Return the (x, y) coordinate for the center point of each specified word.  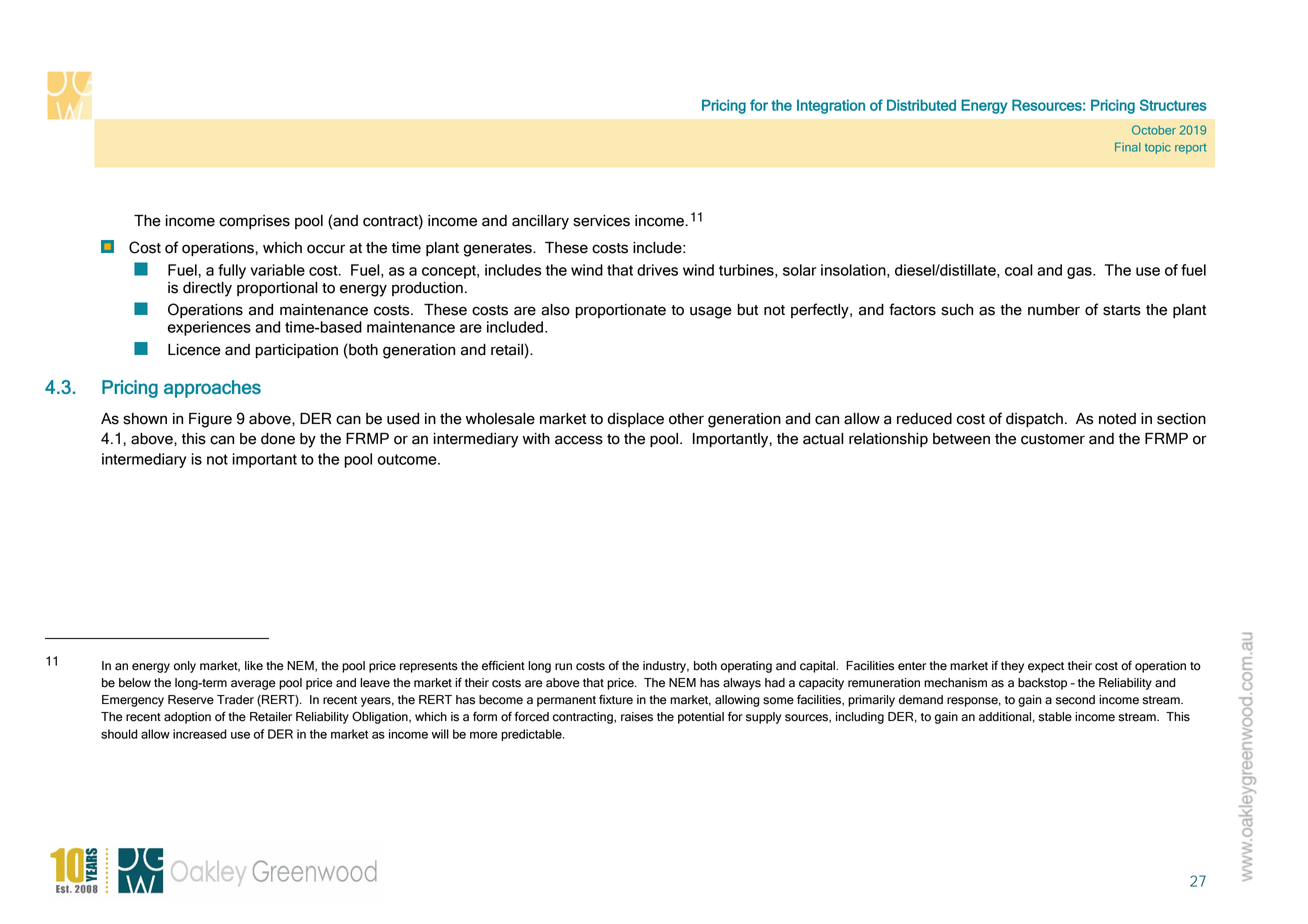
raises (637, 717)
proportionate (620, 311)
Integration (831, 106)
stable (1055, 717)
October (1154, 130)
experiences (209, 328)
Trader (235, 700)
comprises (254, 222)
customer (1053, 439)
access (579, 440)
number (1054, 310)
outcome (408, 459)
